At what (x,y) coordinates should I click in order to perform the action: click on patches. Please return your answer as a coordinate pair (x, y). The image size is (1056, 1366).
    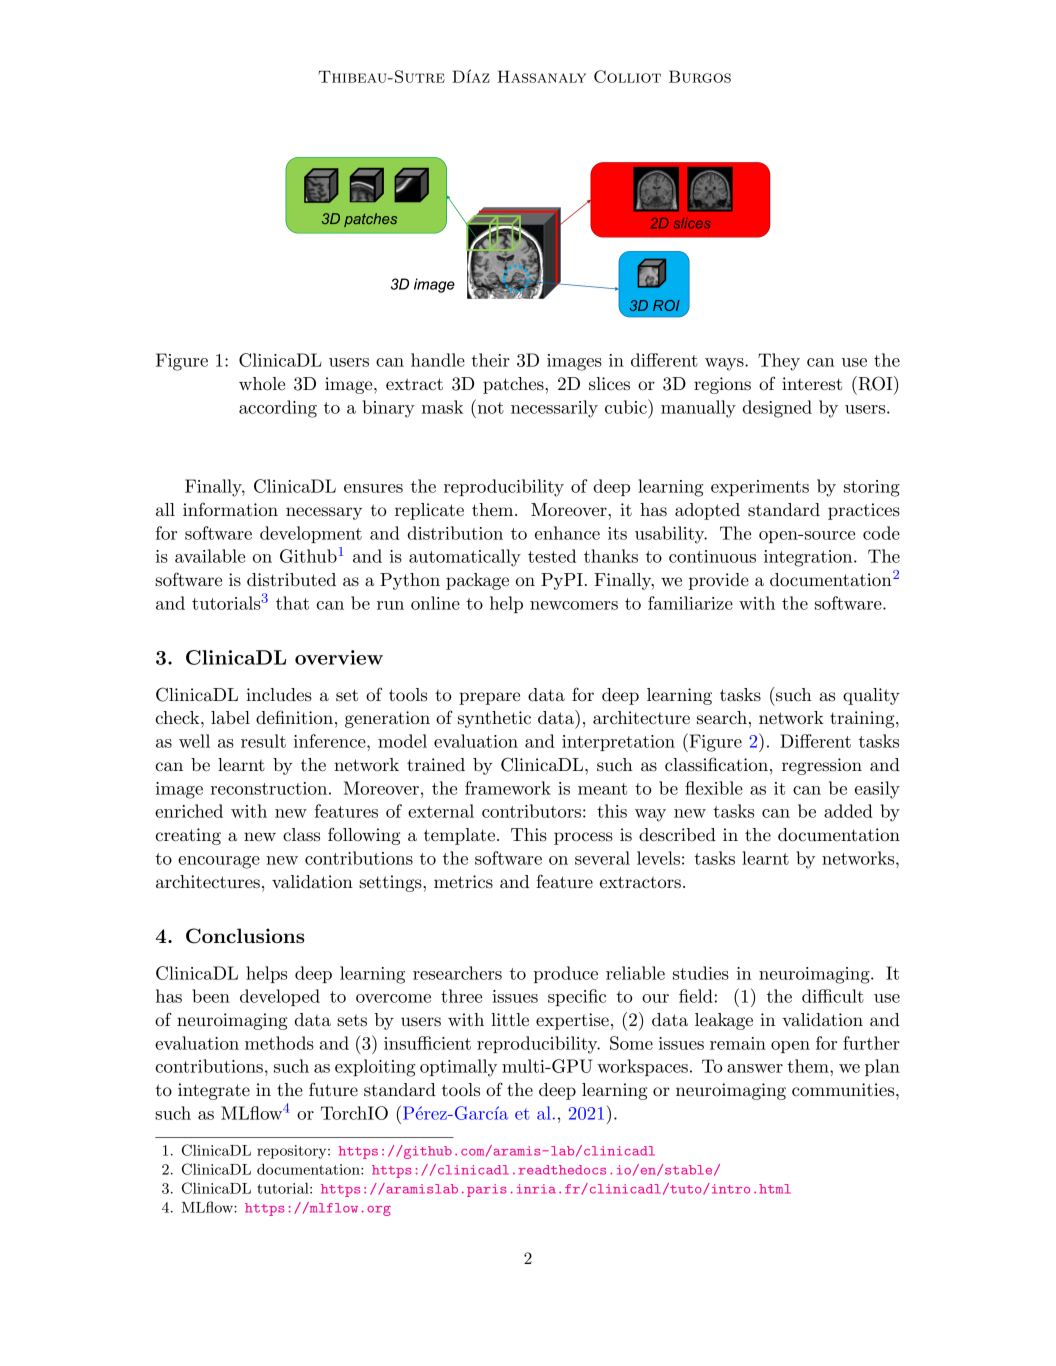
    Looking at the image, I should click on (514, 385).
